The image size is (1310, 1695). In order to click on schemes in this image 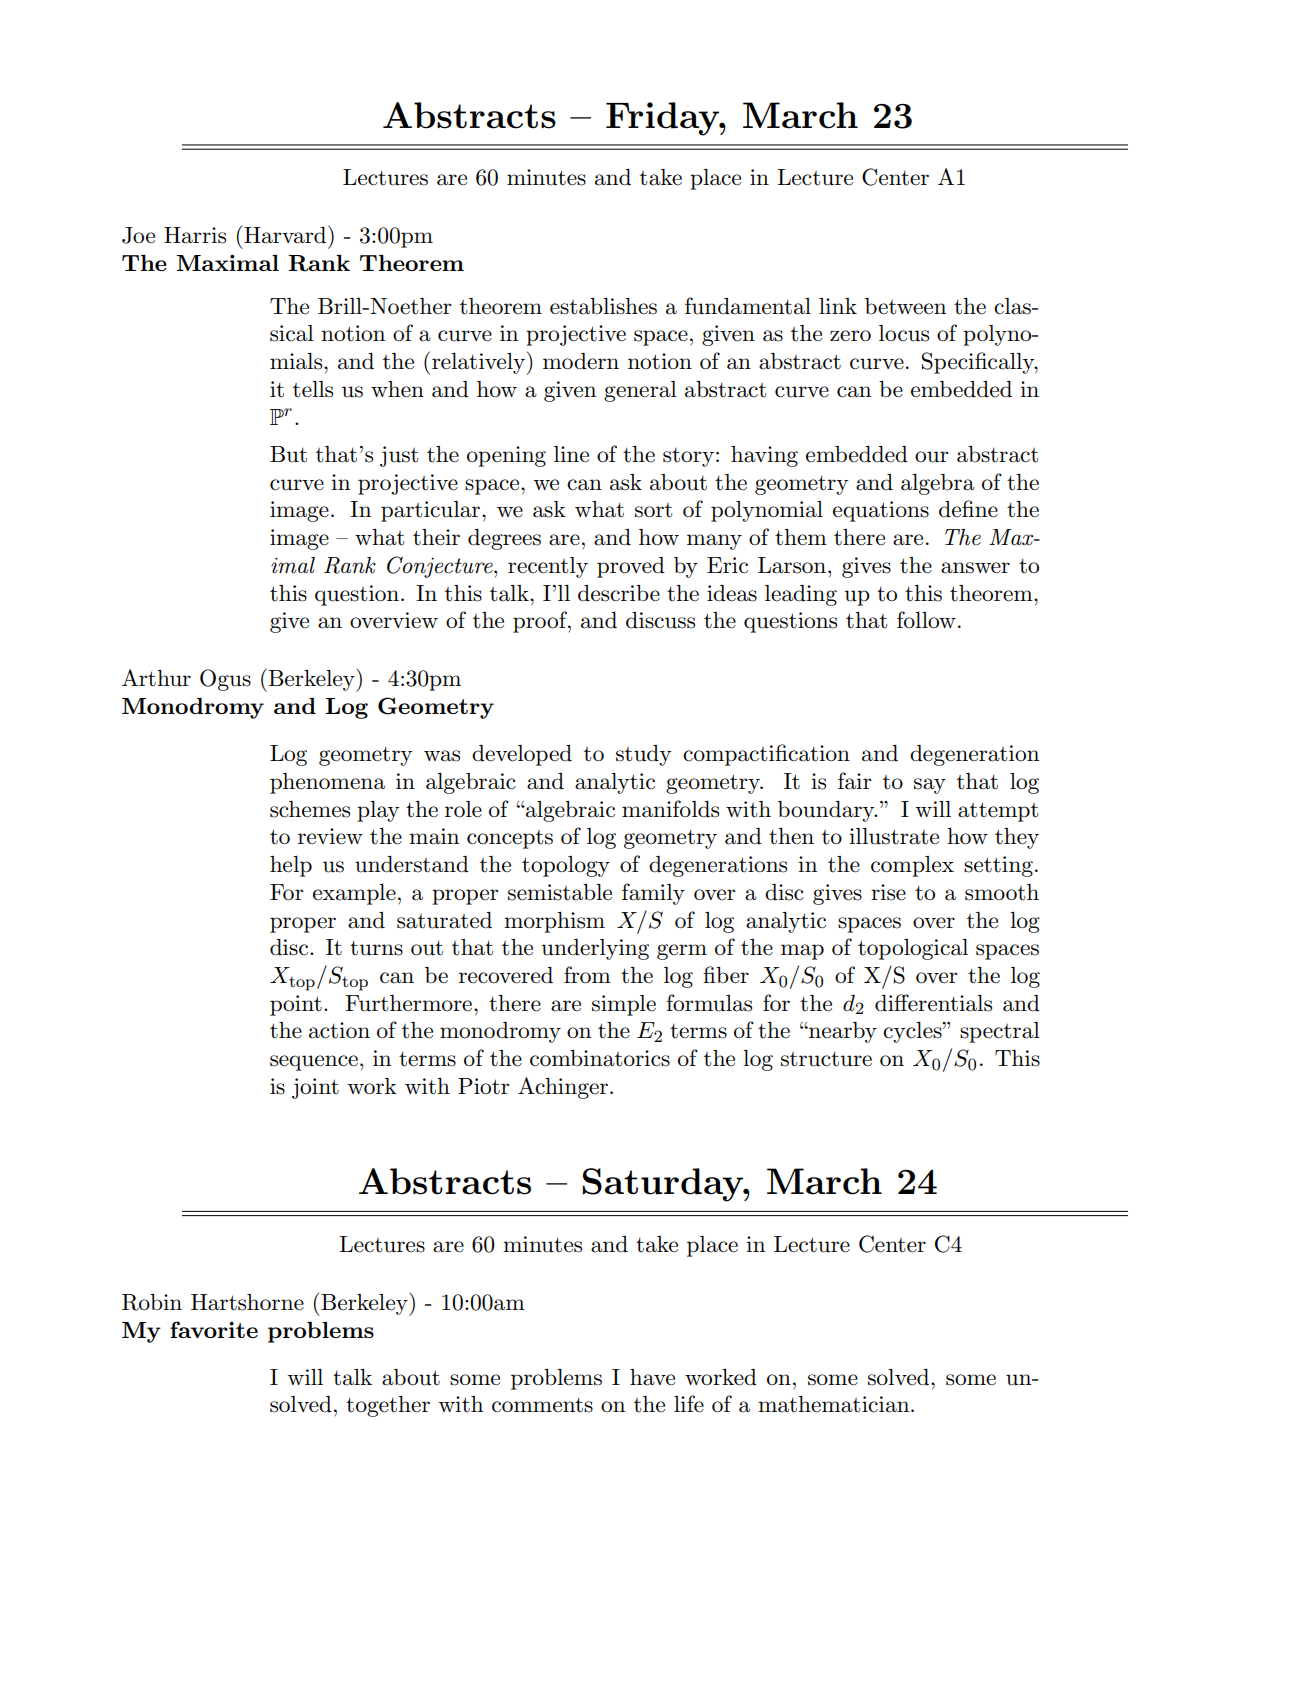, I will do `click(310, 809)`.
